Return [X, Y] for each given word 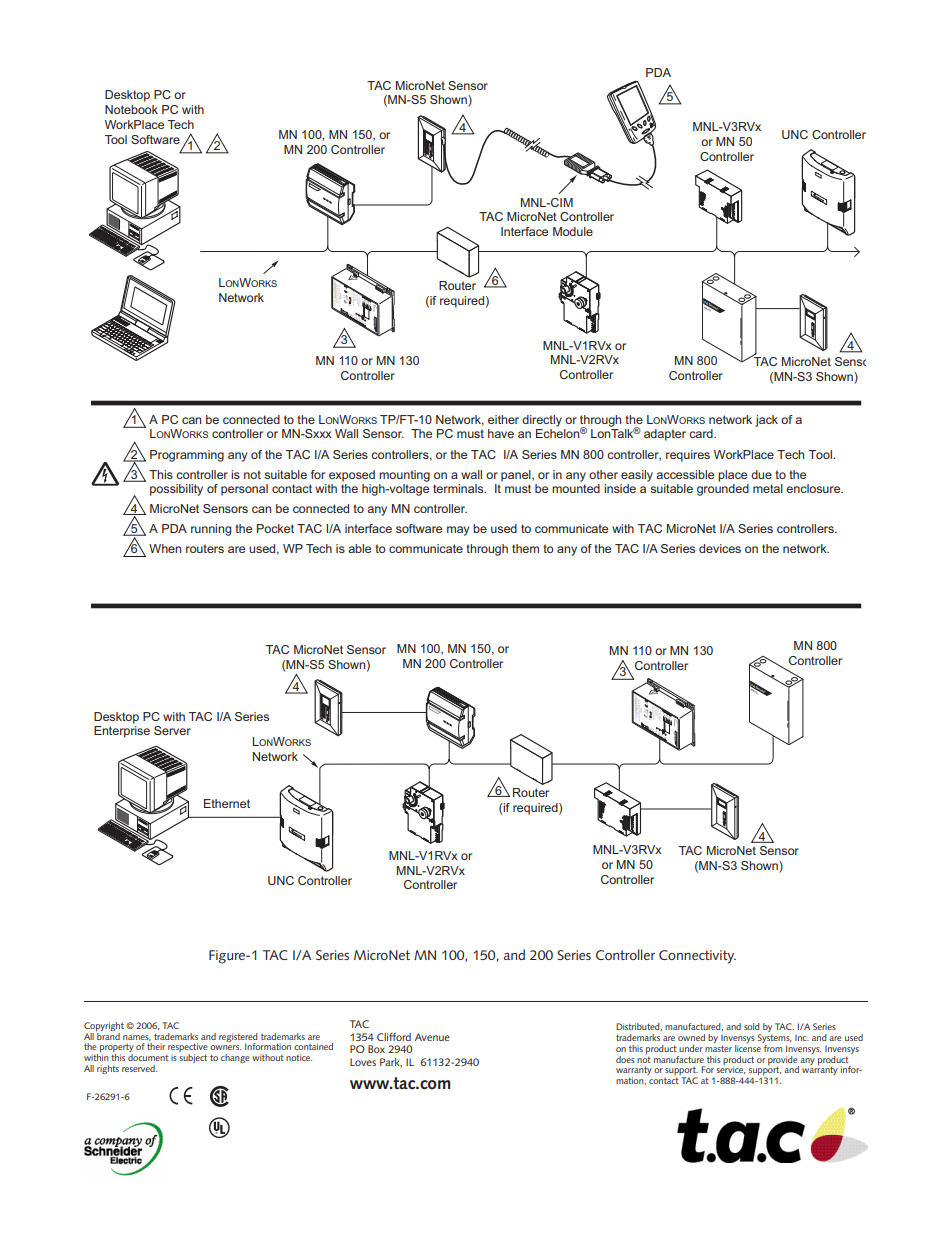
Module [573, 231]
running [211, 530]
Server [172, 730]
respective [188, 1049]
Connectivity [697, 957]
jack [766, 421]
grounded [723, 488]
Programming [187, 456]
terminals [459, 488]
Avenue [432, 1037]
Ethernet [227, 803]
